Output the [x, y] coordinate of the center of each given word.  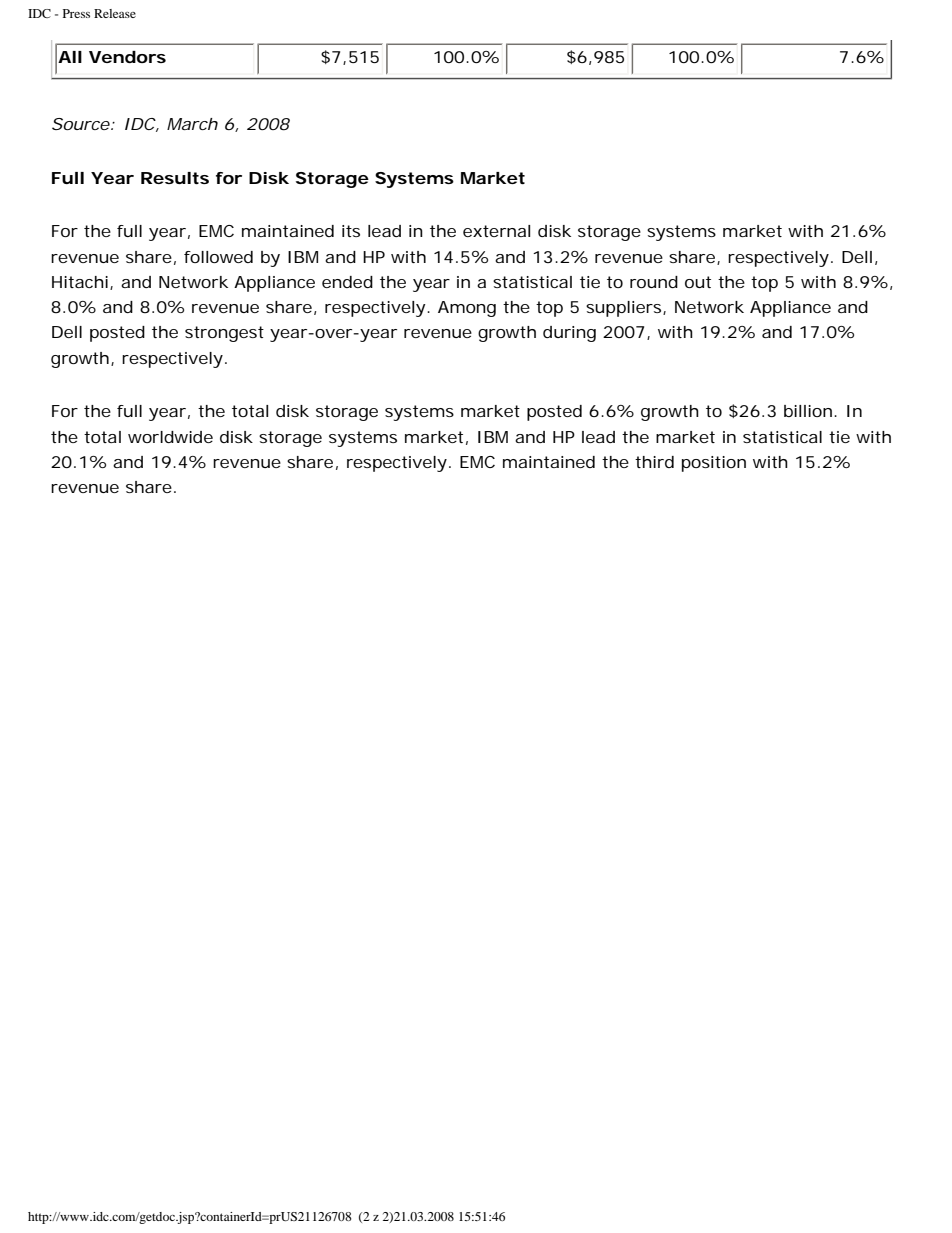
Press [76, 13]
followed [218, 257]
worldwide [170, 437]
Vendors [127, 57]
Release [115, 13]
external [496, 231]
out [698, 282]
